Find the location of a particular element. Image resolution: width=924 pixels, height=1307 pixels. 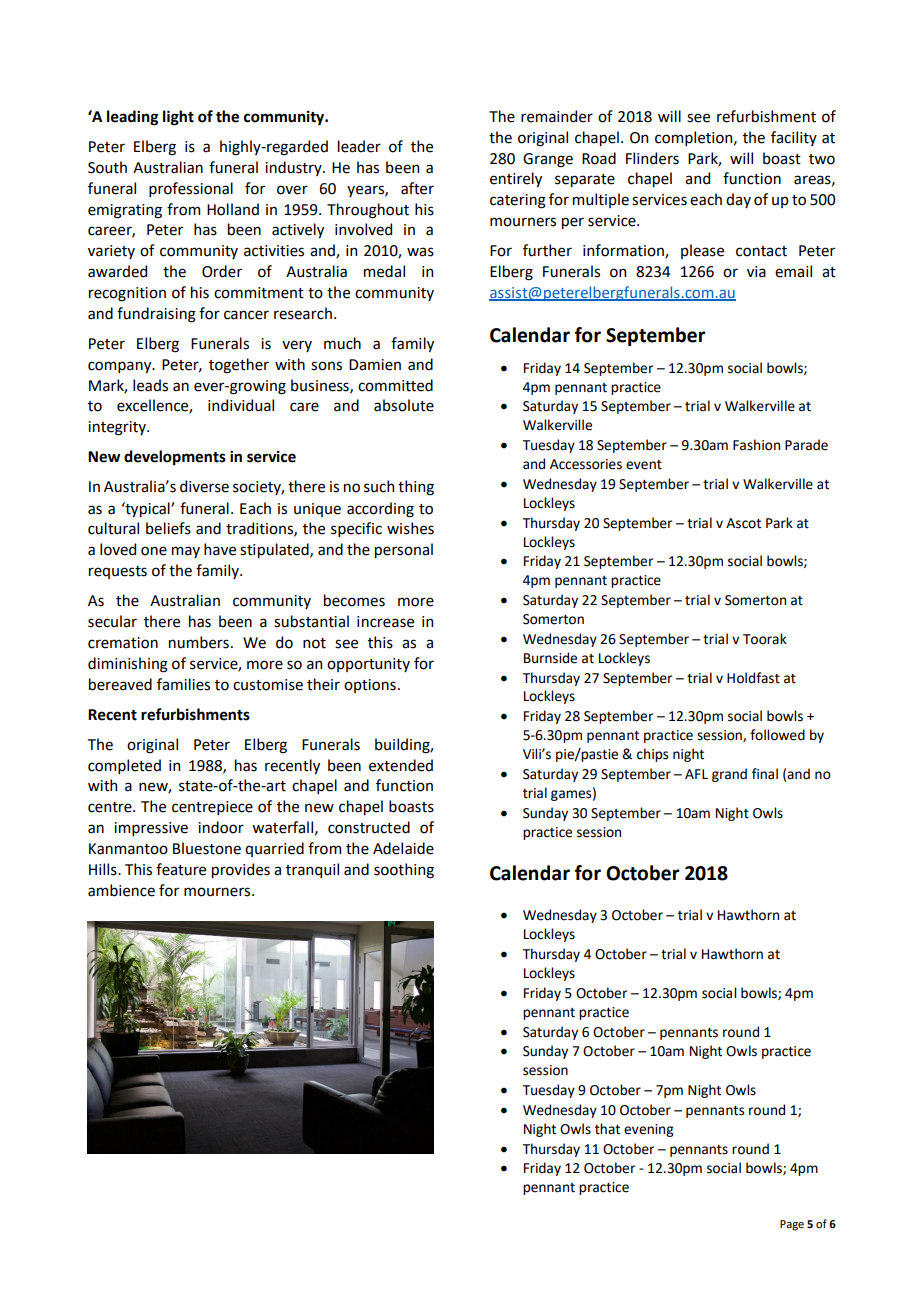

facility is located at coordinates (794, 138).
